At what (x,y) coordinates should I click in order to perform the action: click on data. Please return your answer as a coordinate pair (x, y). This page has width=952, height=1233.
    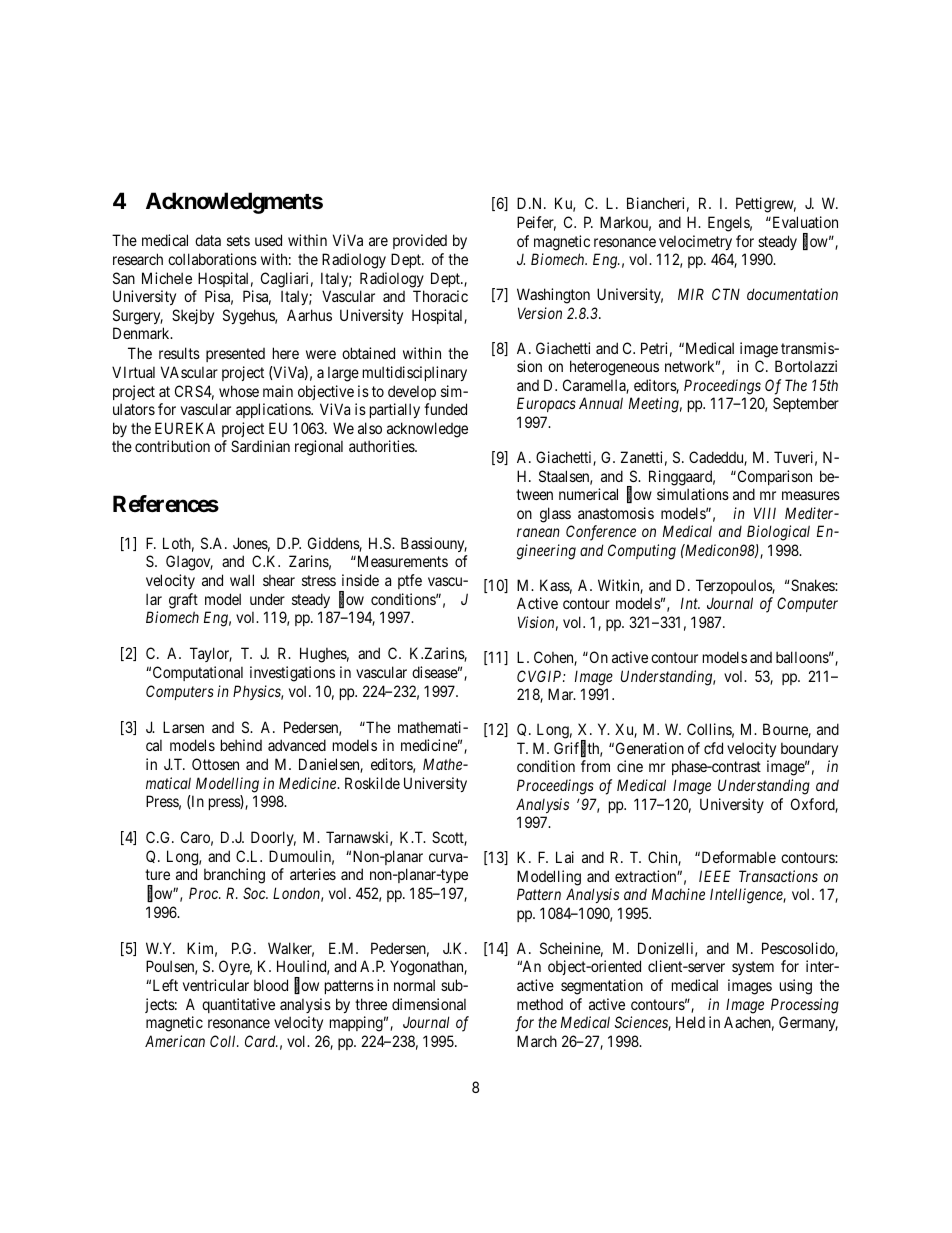
    Looking at the image, I should click on (208, 240).
